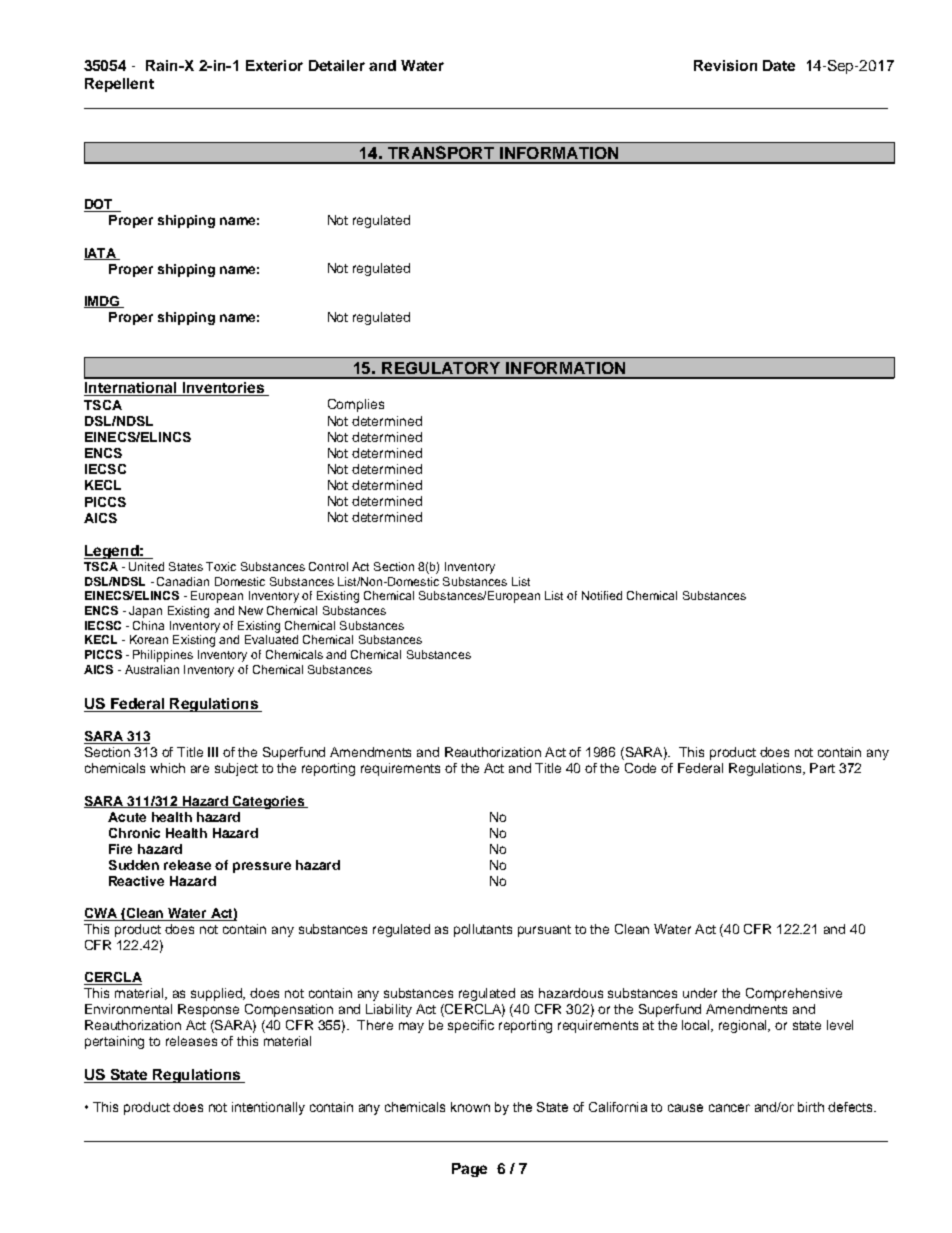 Image resolution: width=952 pixels, height=1233 pixels. Describe the element at coordinates (200, 769) in the screenshot. I see `are` at that location.
